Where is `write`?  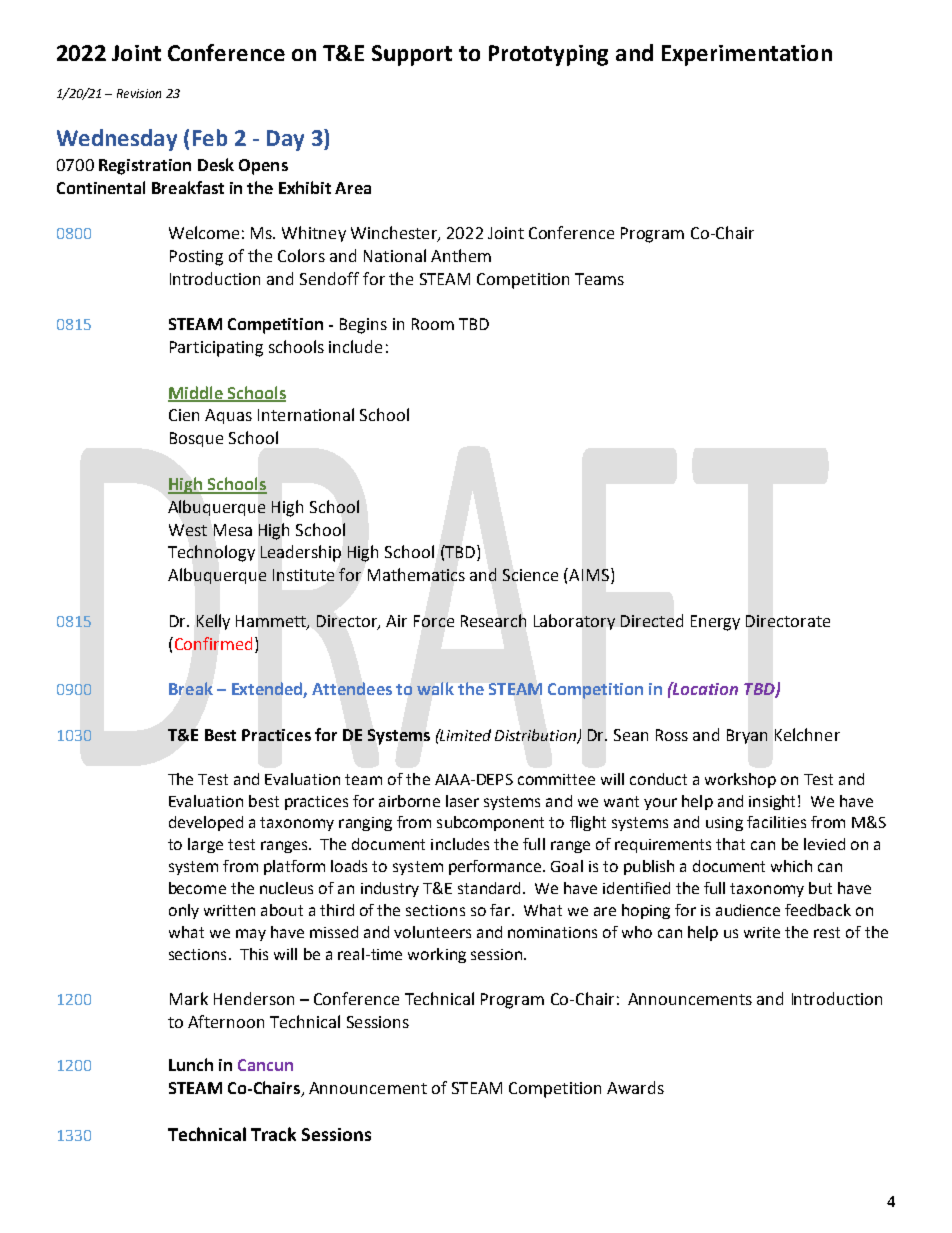 write is located at coordinates (762, 932).
